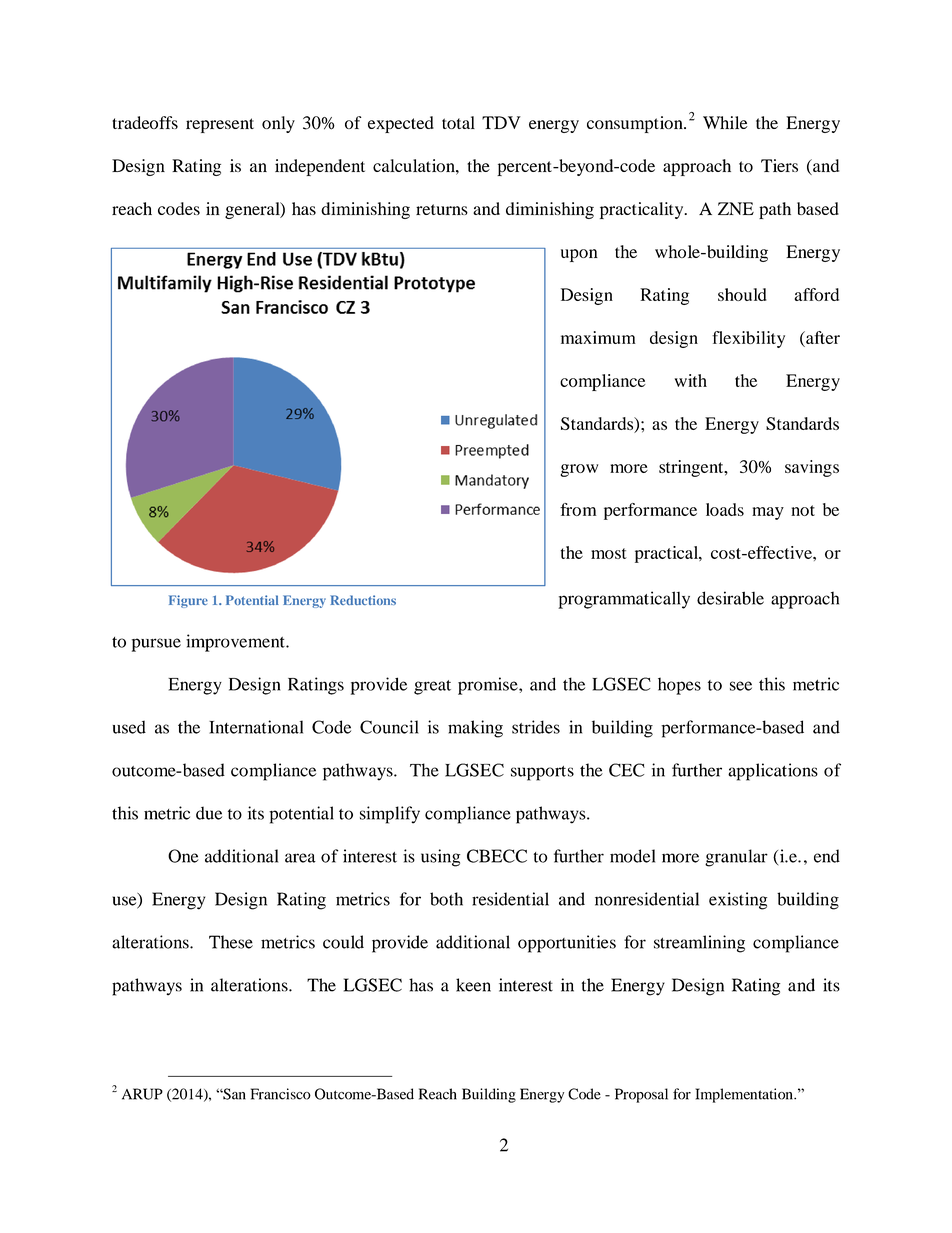  I want to click on Figure, so click(188, 601).
